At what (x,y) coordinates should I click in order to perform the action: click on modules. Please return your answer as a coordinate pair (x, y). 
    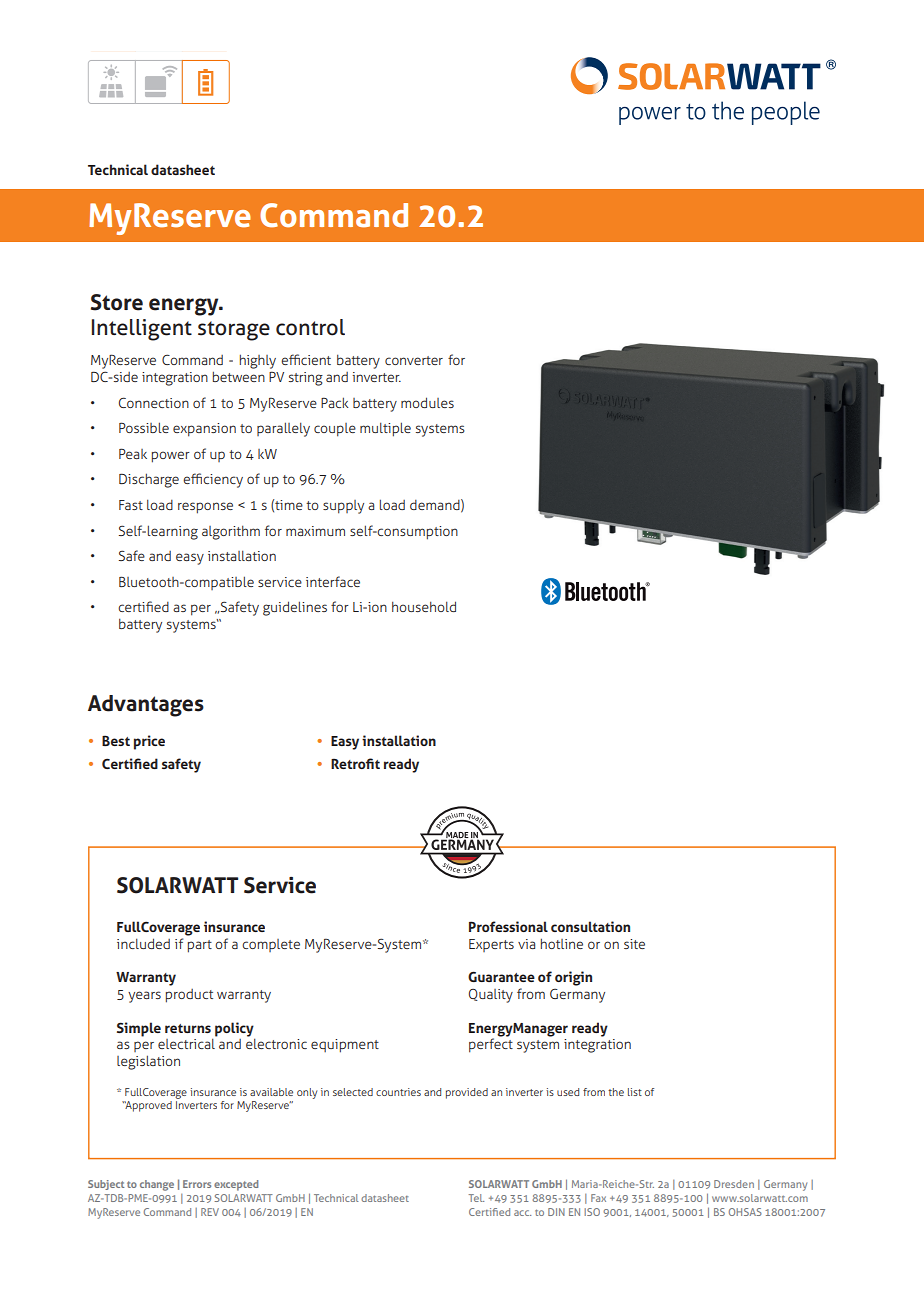
    Looking at the image, I should click on (427, 402).
